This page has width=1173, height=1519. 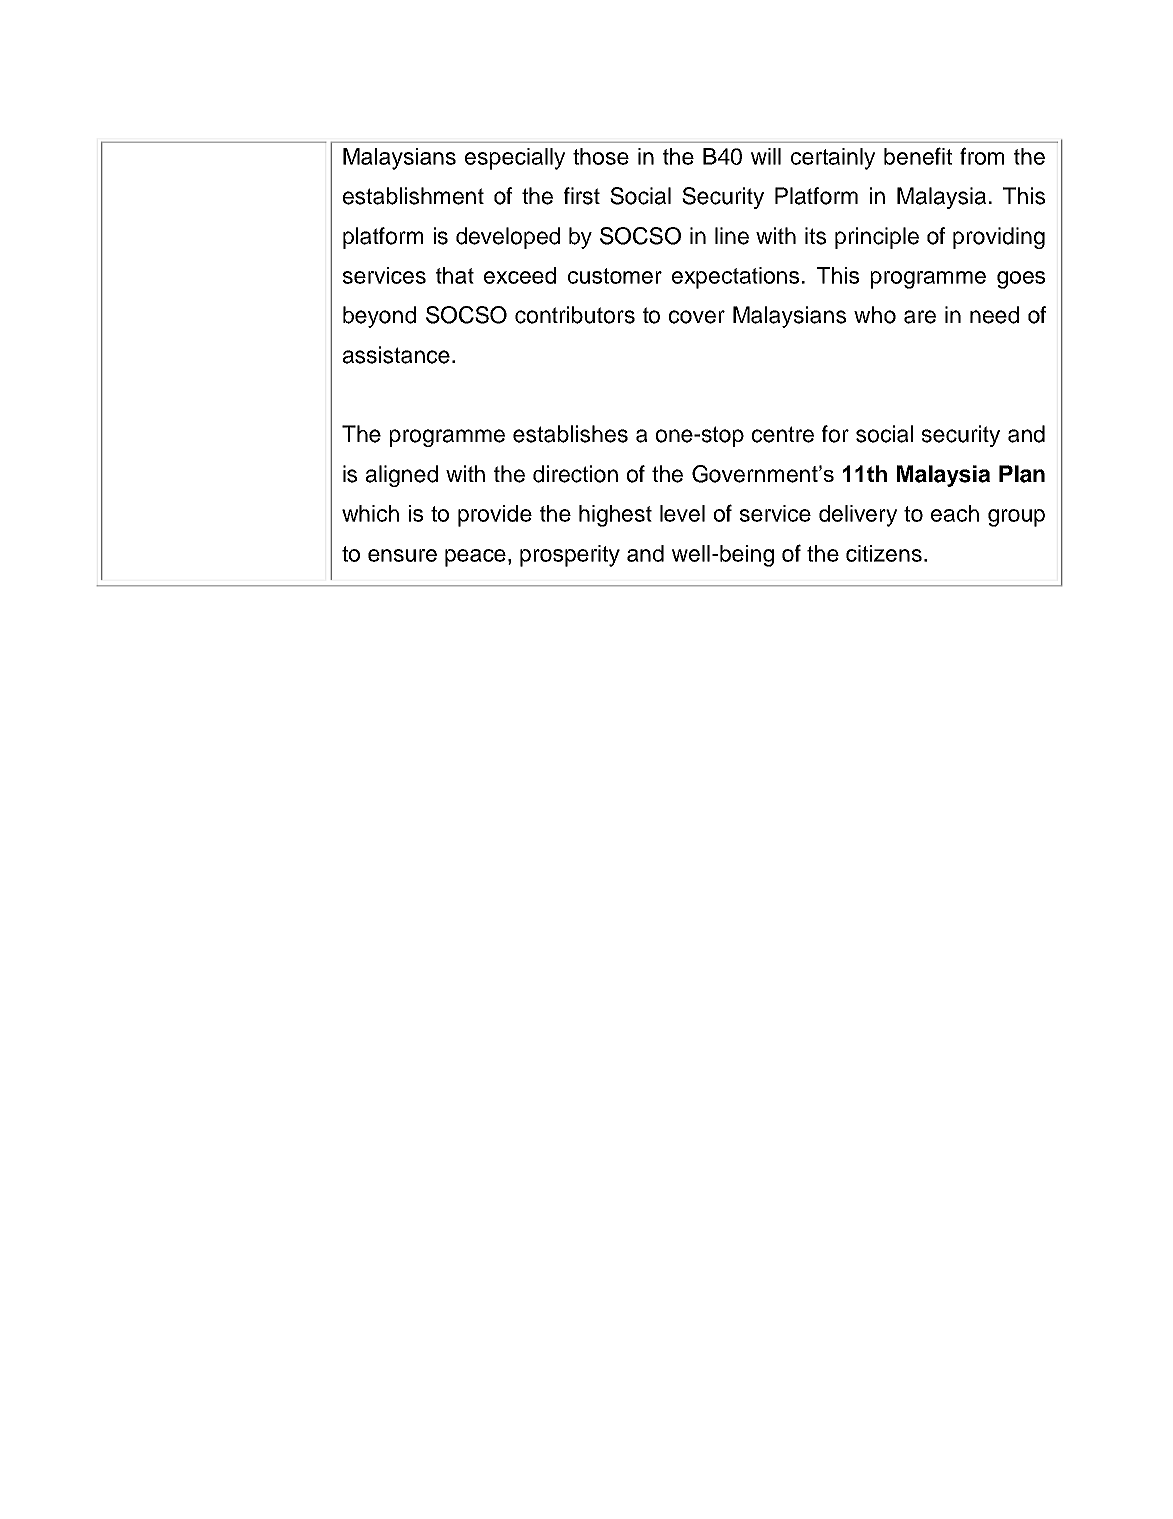 I want to click on cover, so click(x=697, y=317).
